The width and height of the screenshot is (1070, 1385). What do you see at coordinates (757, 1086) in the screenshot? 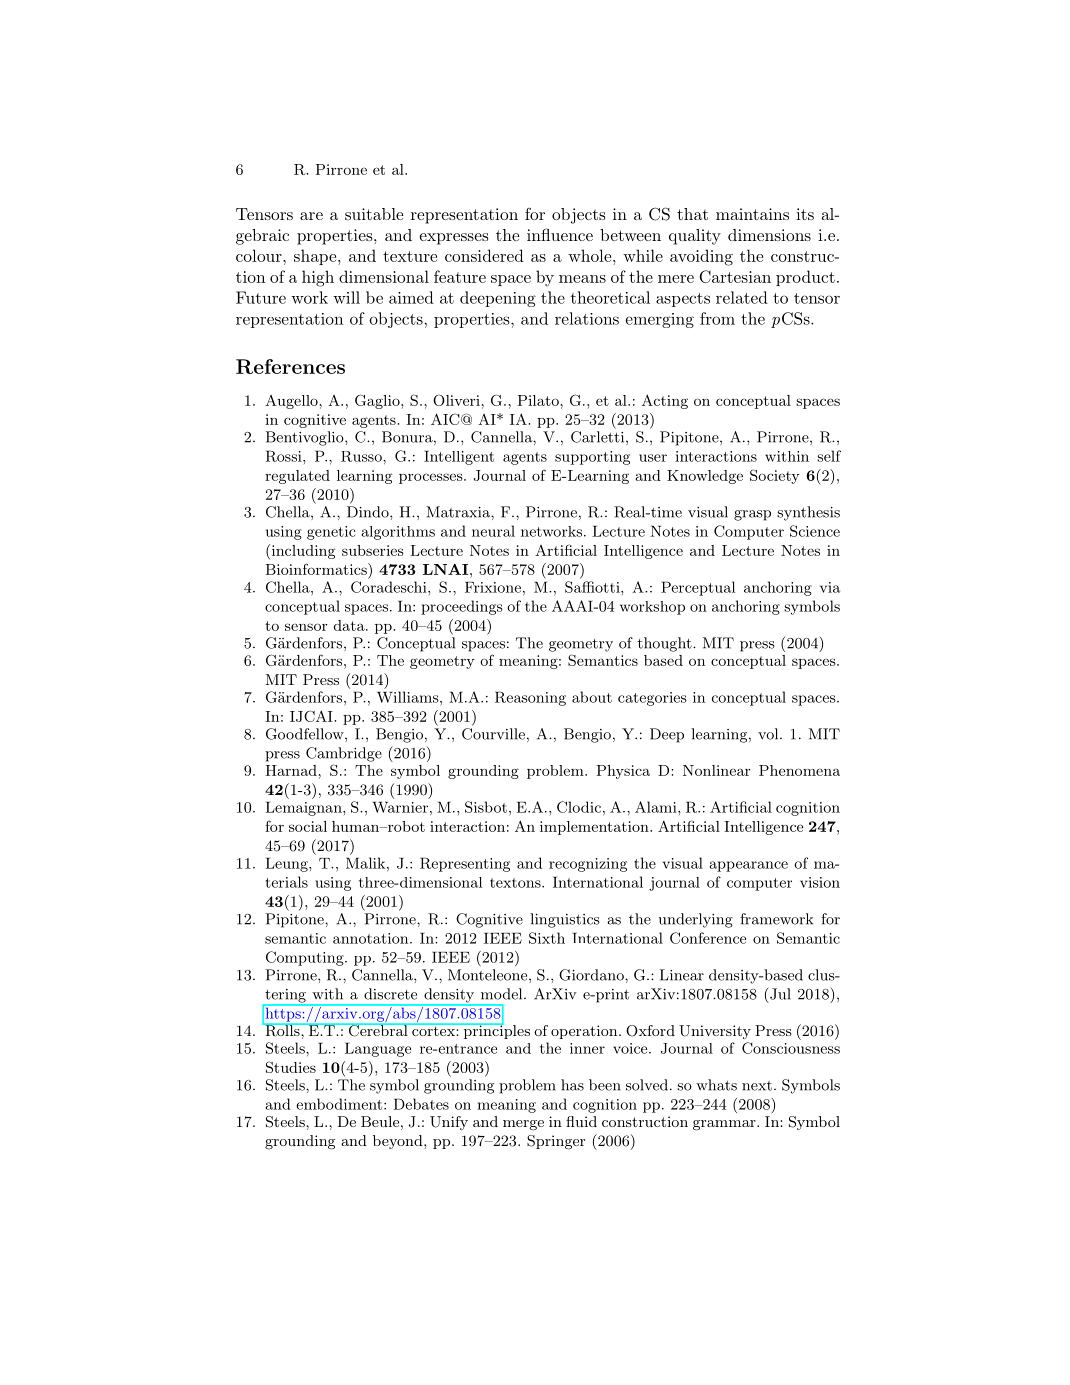
I see `next` at bounding box center [757, 1086].
